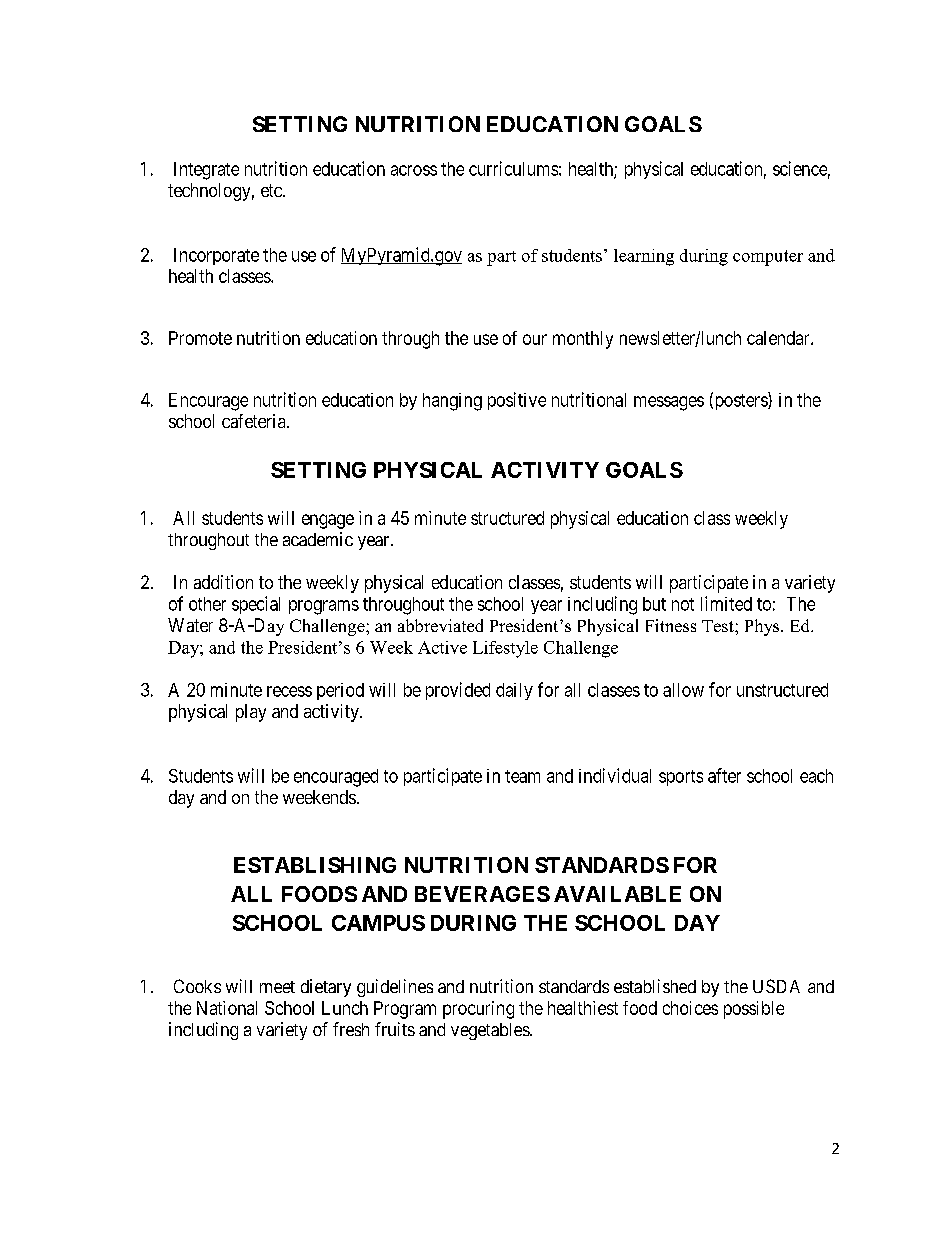 The width and height of the screenshot is (952, 1233). What do you see at coordinates (724, 775) in the screenshot?
I see `after` at bounding box center [724, 775].
